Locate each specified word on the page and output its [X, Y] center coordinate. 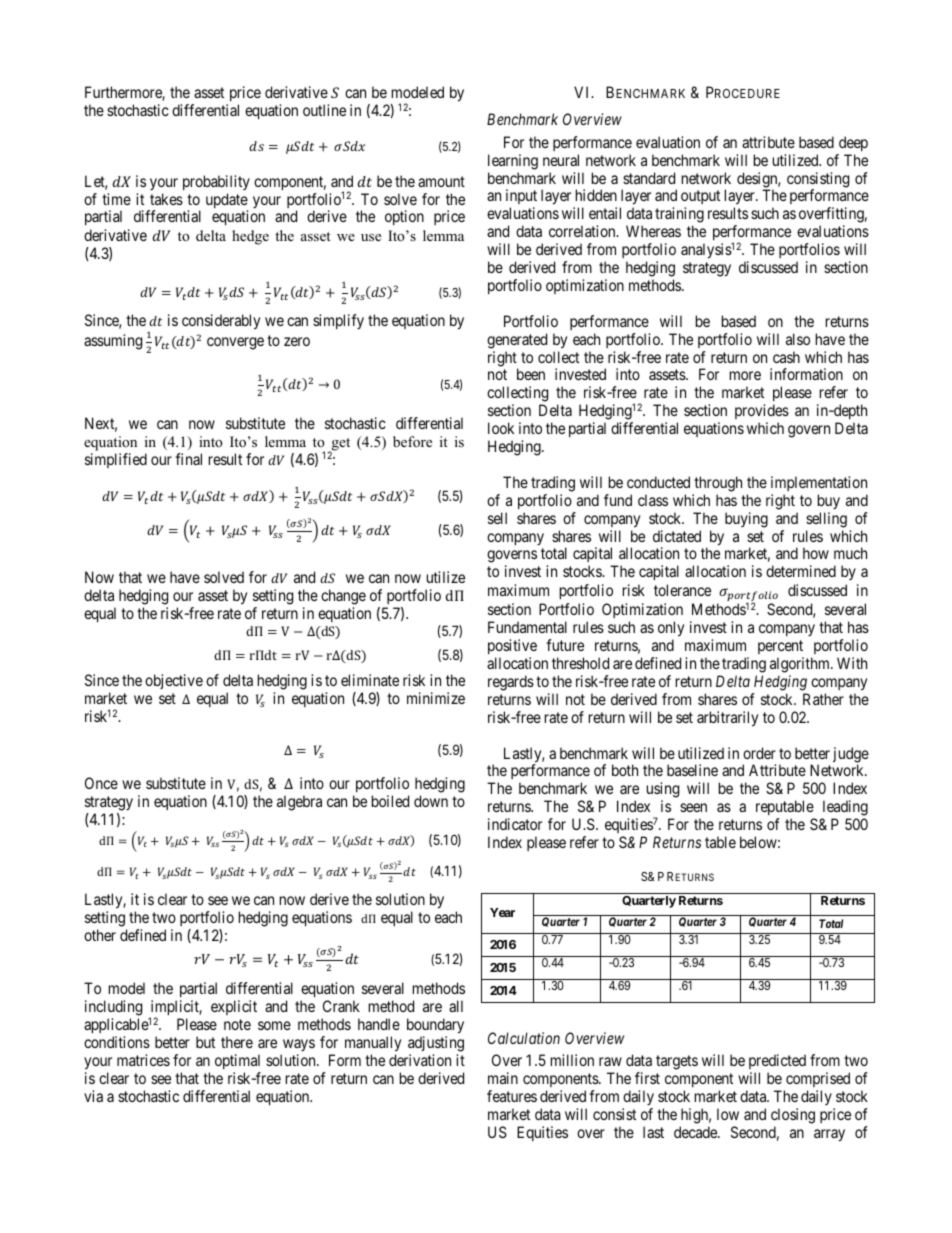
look [501, 428]
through [718, 484]
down [431, 801]
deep [853, 143]
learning [513, 162]
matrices [143, 1060]
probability [216, 182]
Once [101, 783]
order [759, 753]
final [188, 459]
